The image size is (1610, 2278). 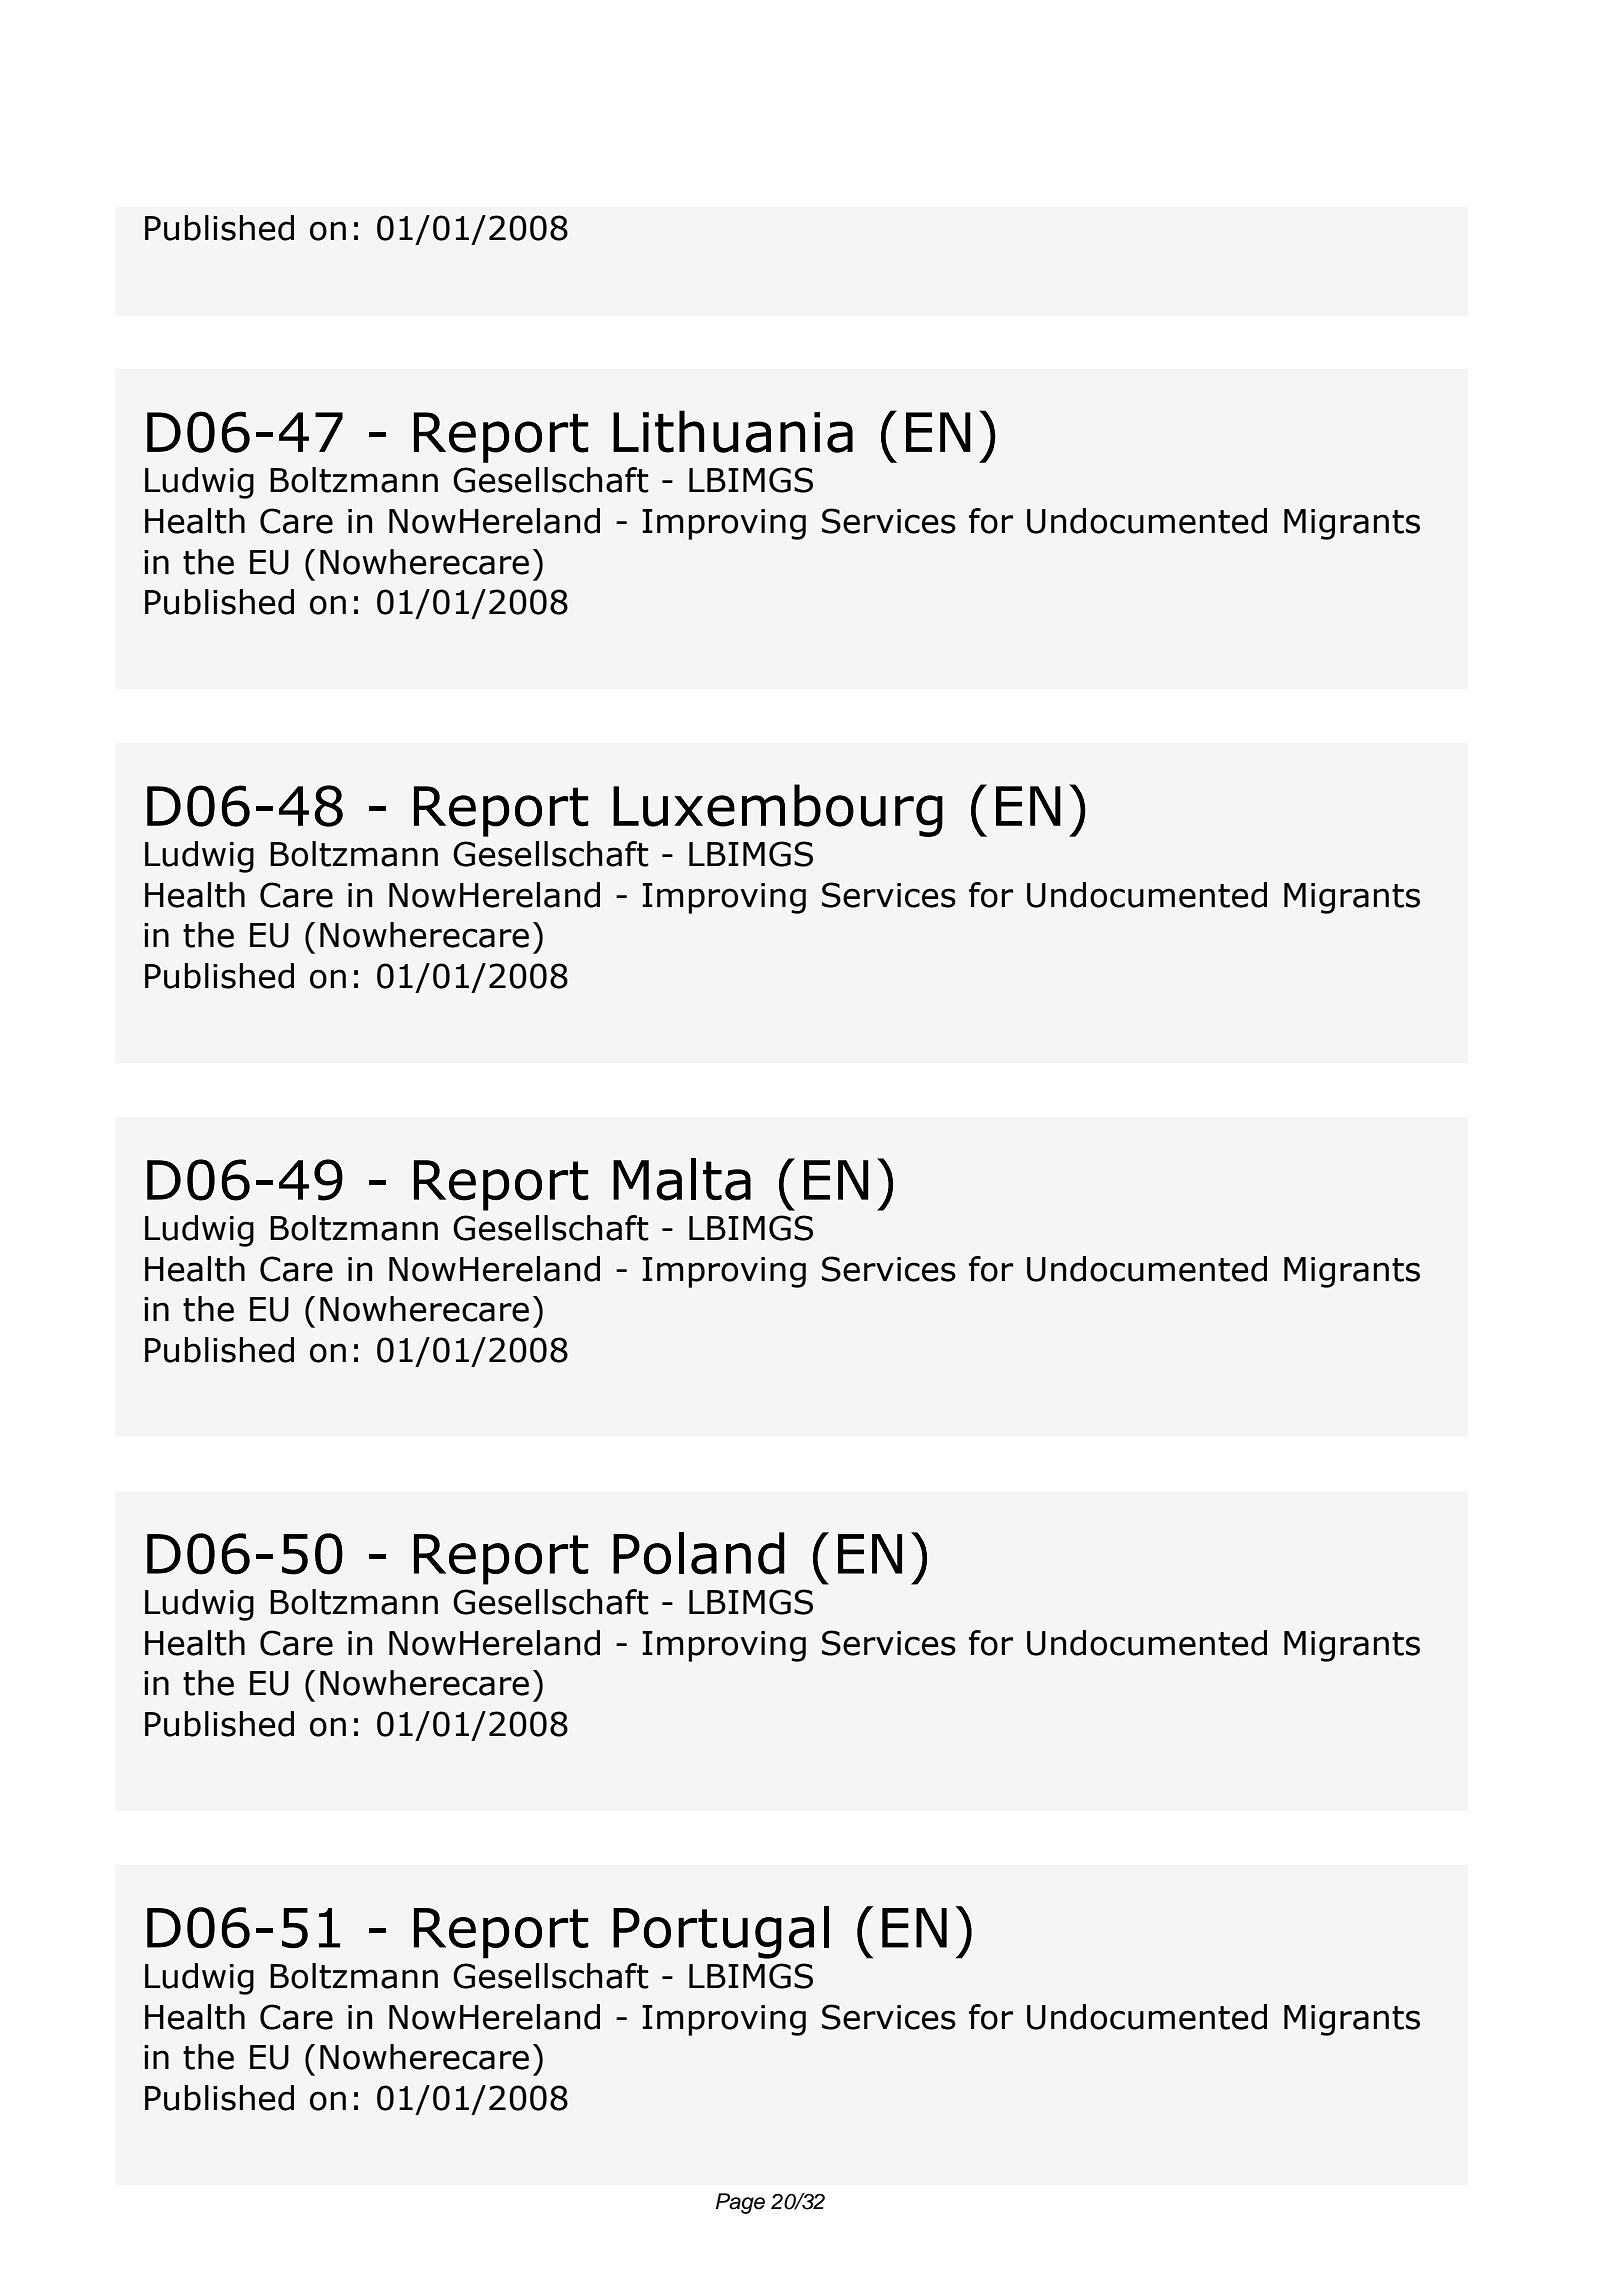 What do you see at coordinates (740, 2203) in the document?
I see `Page` at bounding box center [740, 2203].
